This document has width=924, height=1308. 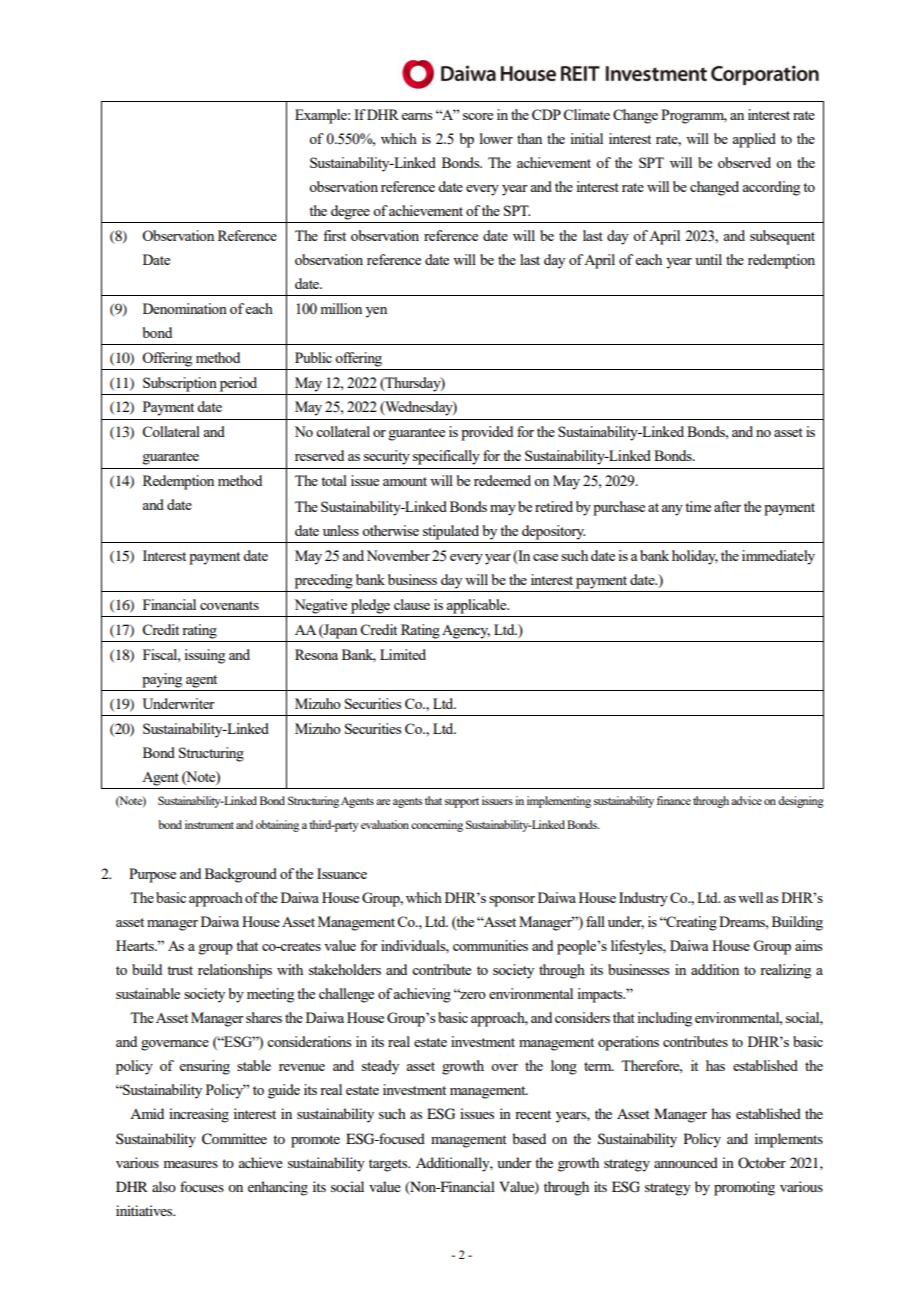 What do you see at coordinates (241, 875) in the document?
I see `Background` at bounding box center [241, 875].
